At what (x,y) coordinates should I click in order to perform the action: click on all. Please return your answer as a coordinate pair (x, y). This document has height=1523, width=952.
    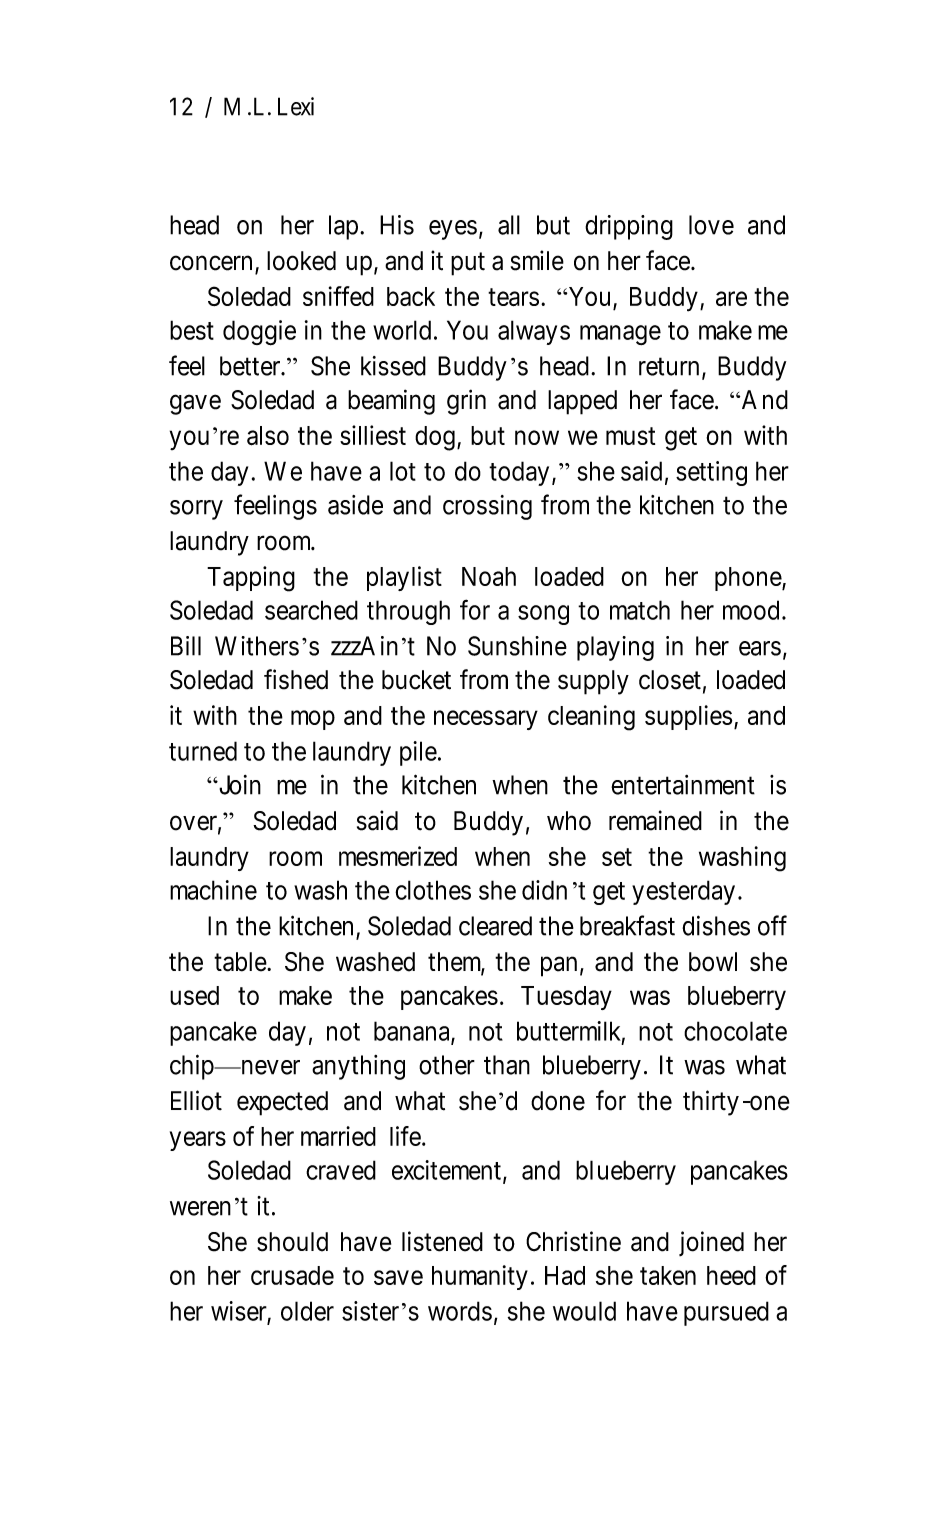
    Looking at the image, I should click on (509, 225).
